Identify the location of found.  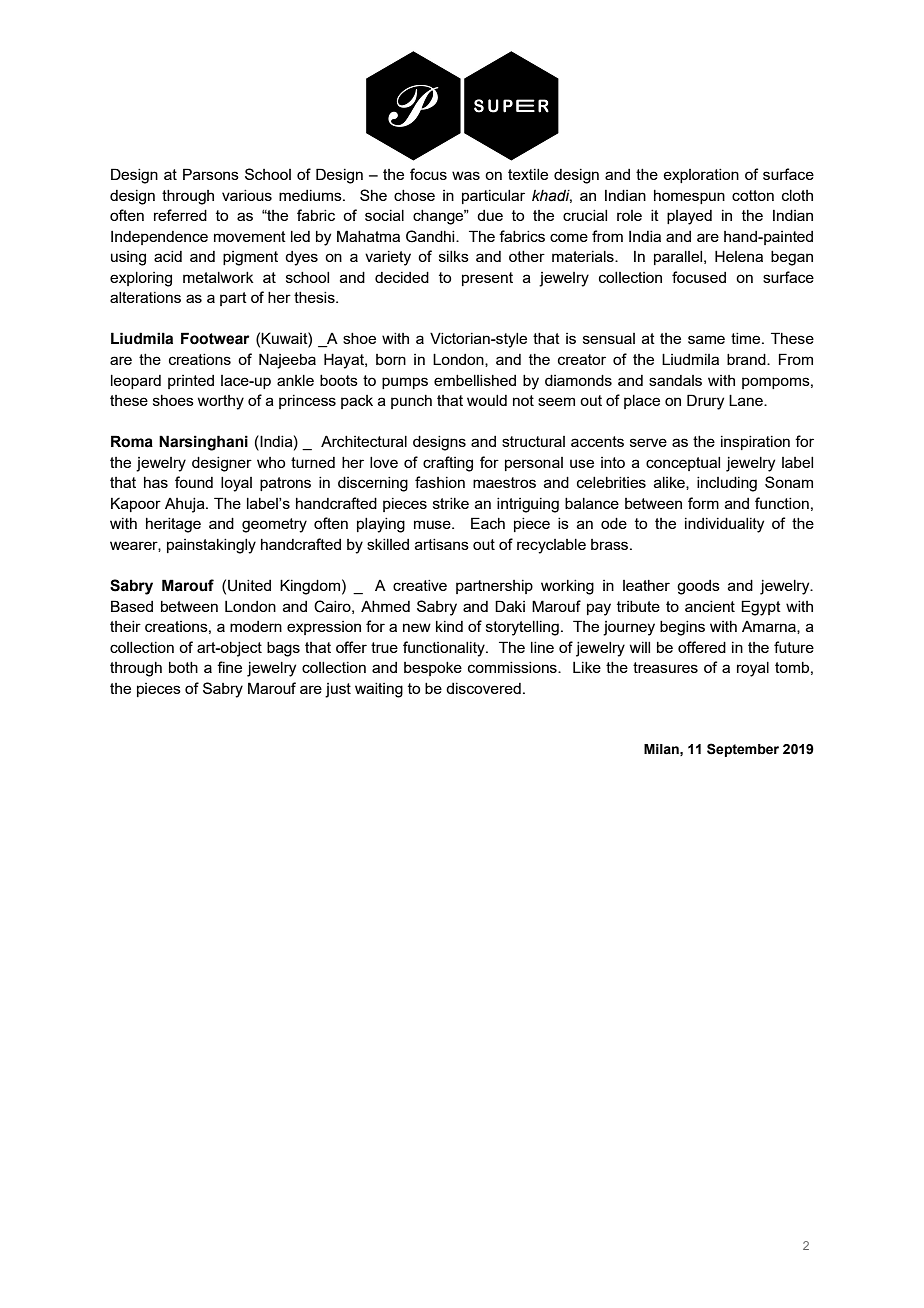
(194, 482).
